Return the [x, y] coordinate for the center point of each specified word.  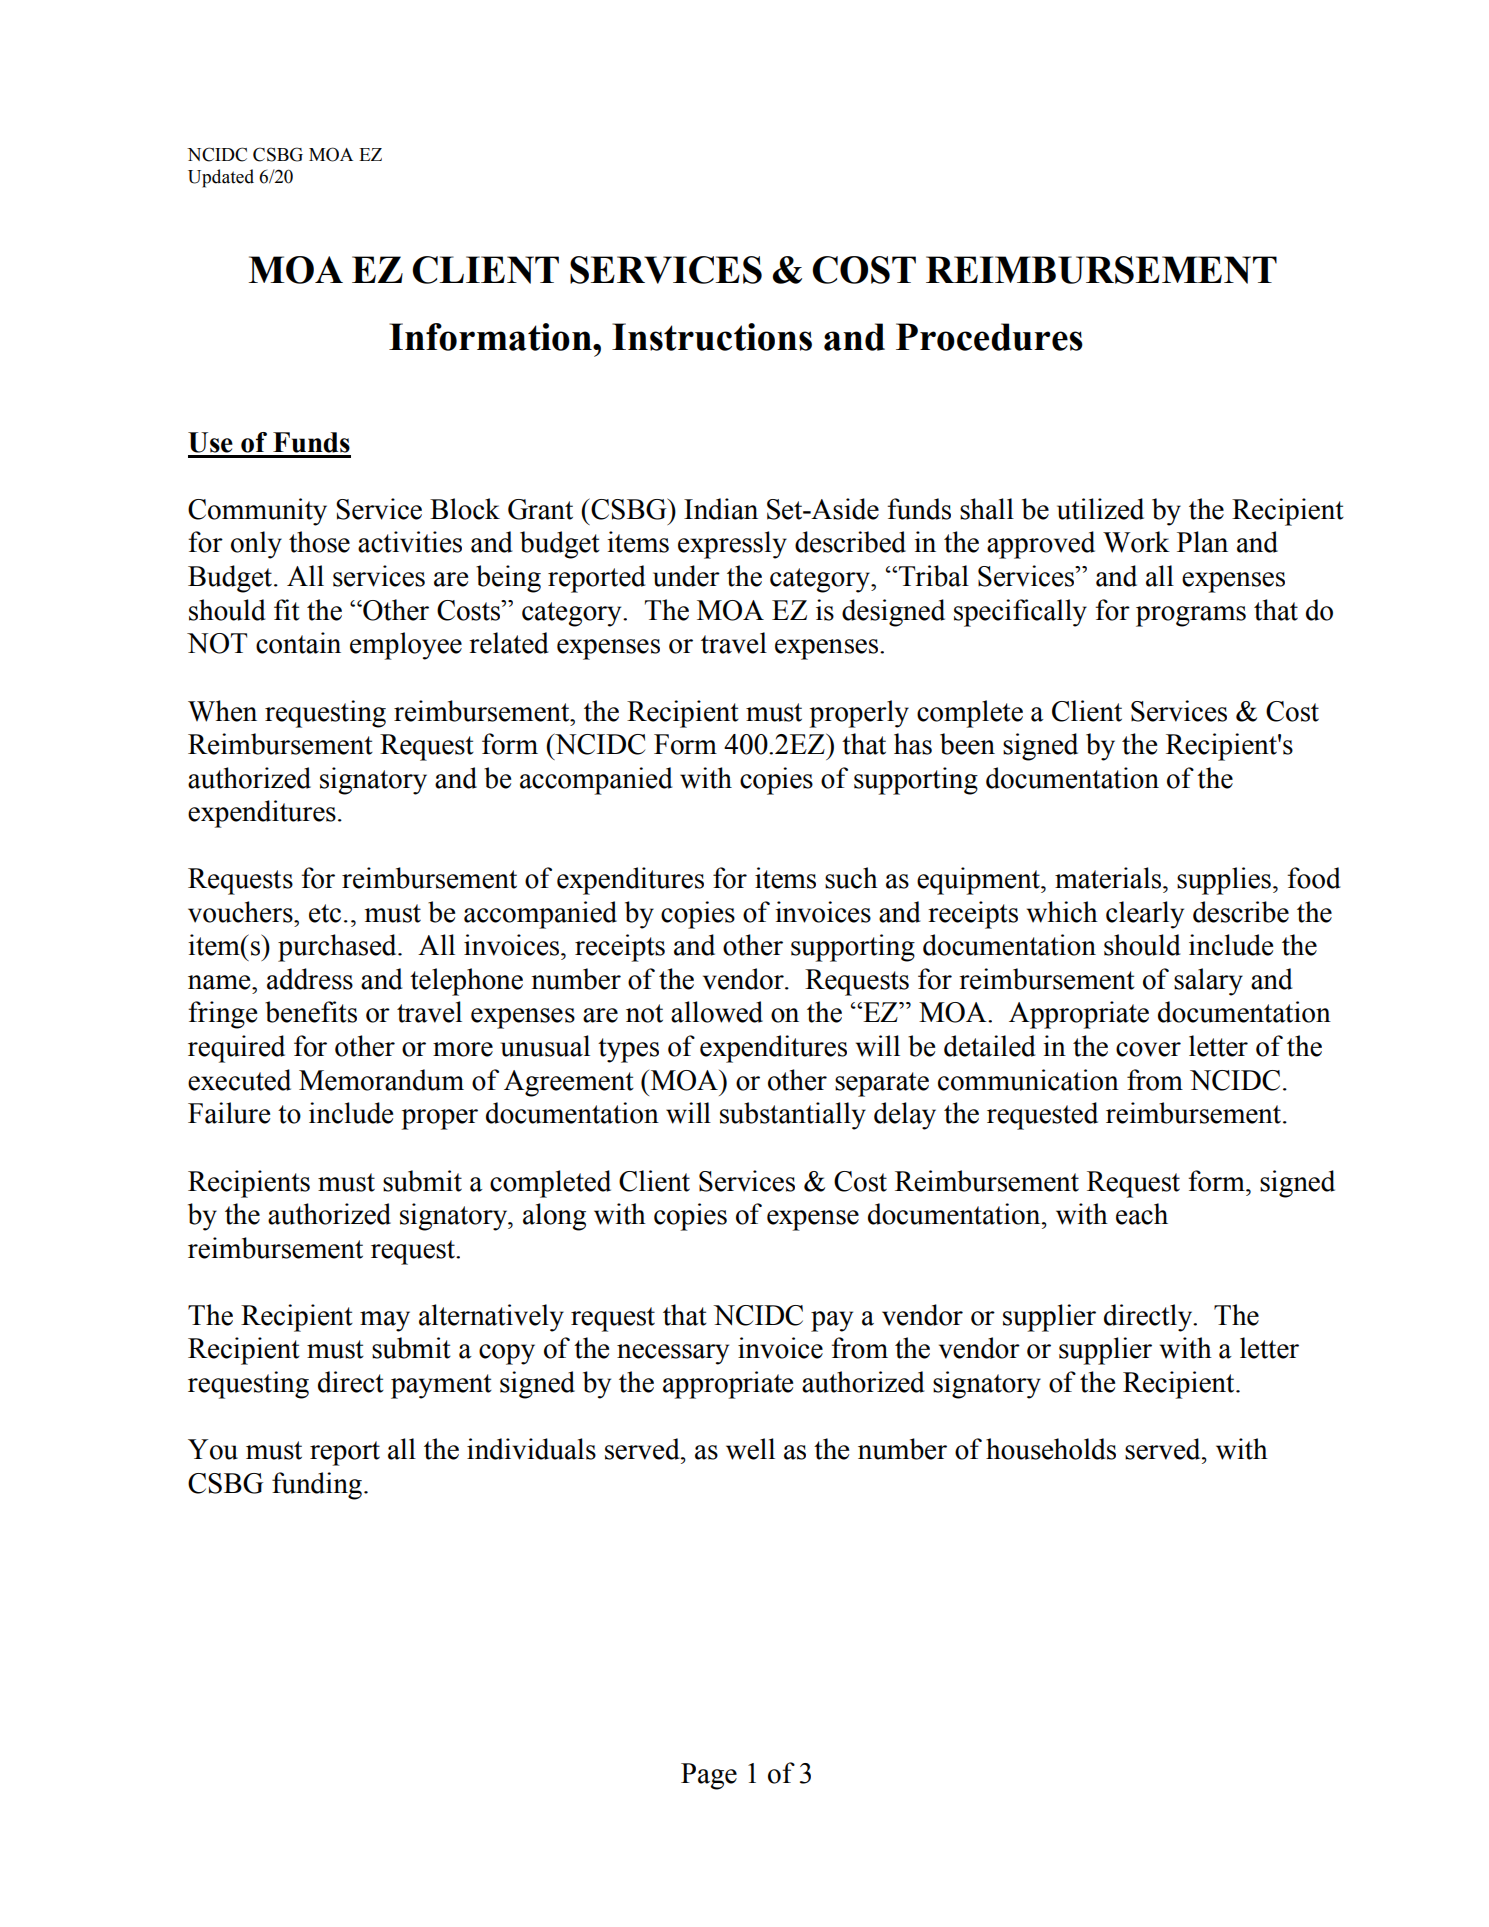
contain [298, 643]
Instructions [712, 337]
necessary [673, 1354]
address [310, 979]
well [750, 1449]
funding [318, 1486]
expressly [732, 545]
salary [1208, 982]
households [1051, 1449]
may [385, 1321]
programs [1191, 616]
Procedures [989, 337]
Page [709, 1776]
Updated [221, 178]
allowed [717, 1012]
